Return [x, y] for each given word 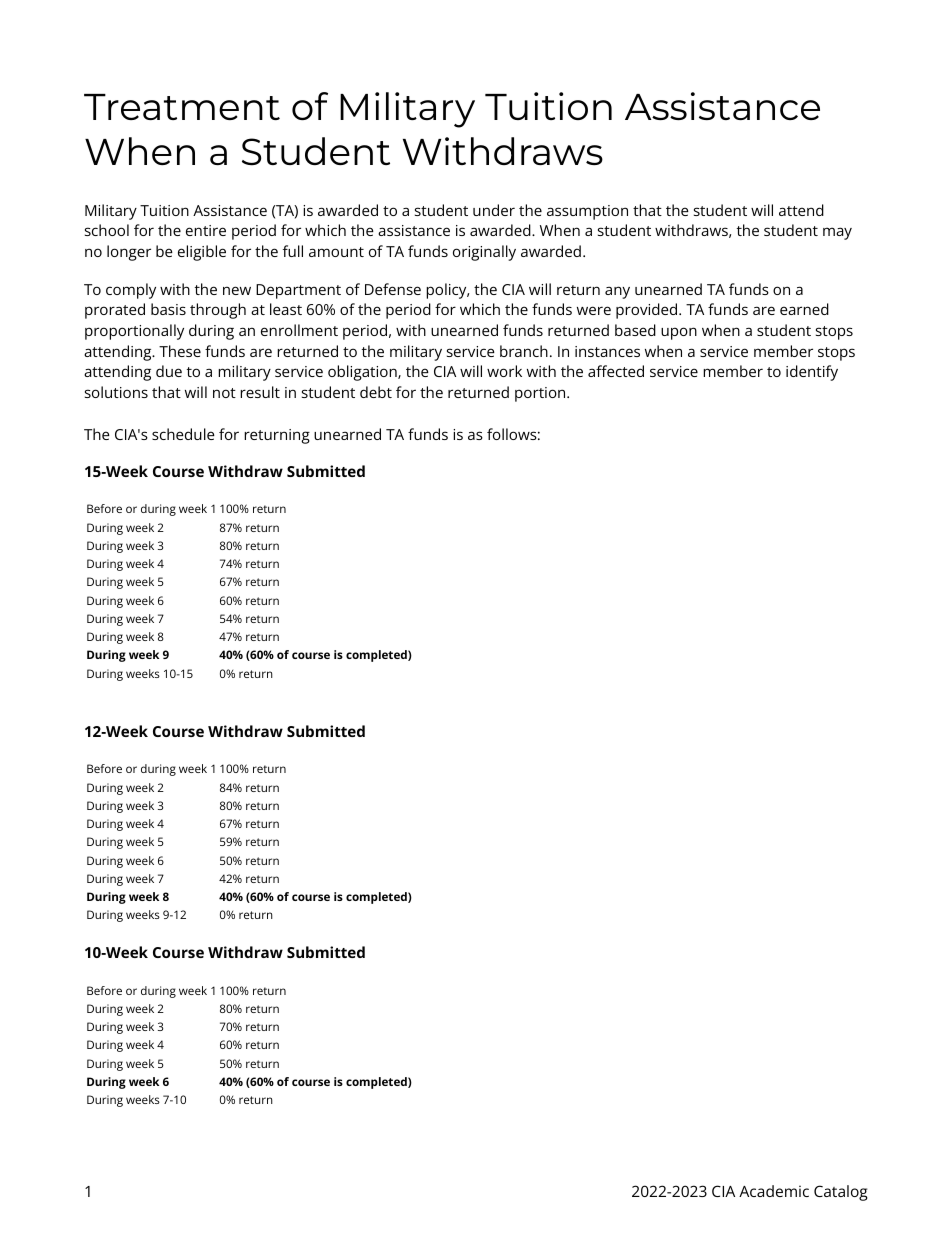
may [837, 233]
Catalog [841, 1193]
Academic [774, 1191]
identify [812, 373]
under [494, 210]
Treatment [182, 107]
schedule [183, 434]
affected [616, 371]
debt [376, 392]
